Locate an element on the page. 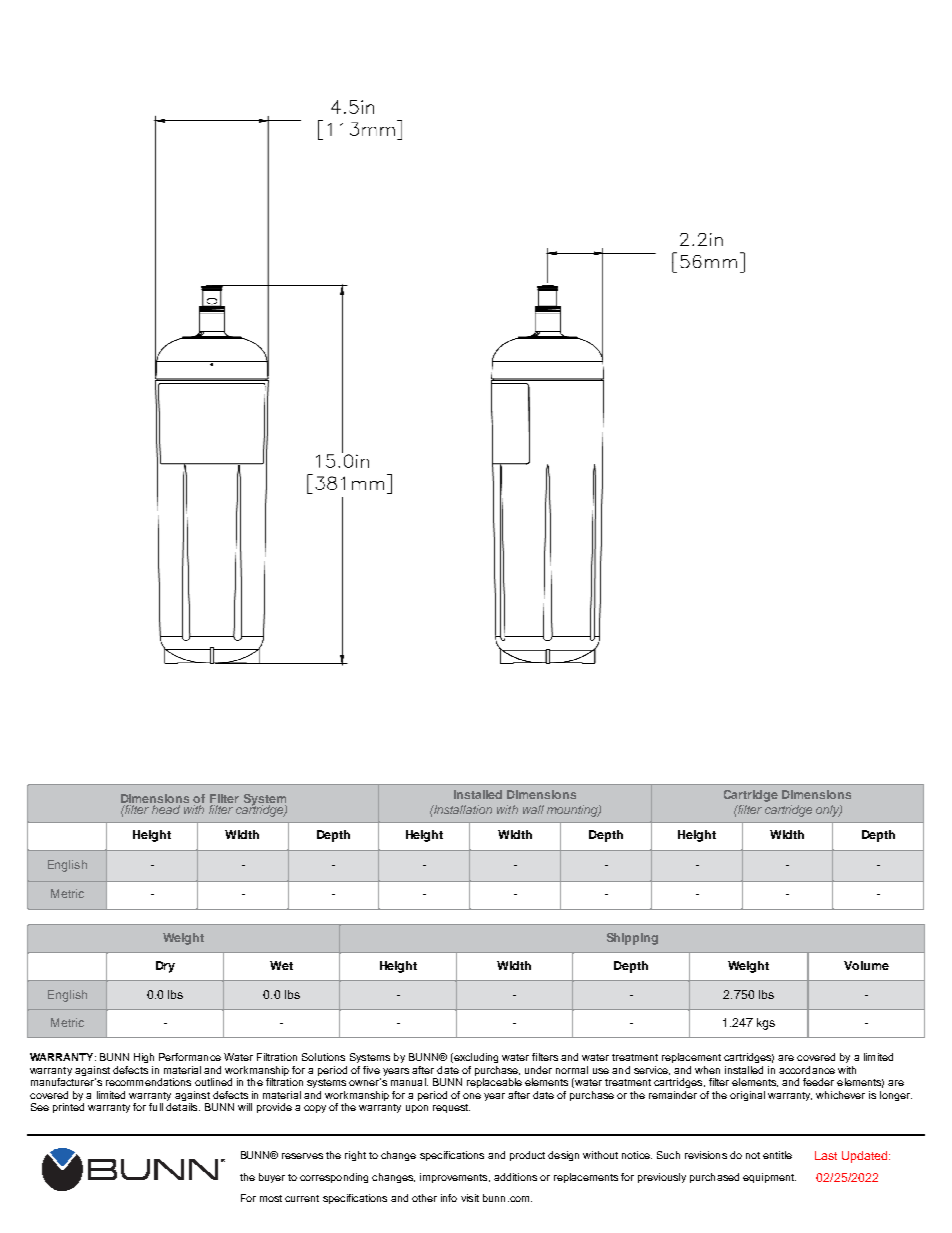 The height and width of the image is (1233, 952). equipment is located at coordinates (769, 1178).
